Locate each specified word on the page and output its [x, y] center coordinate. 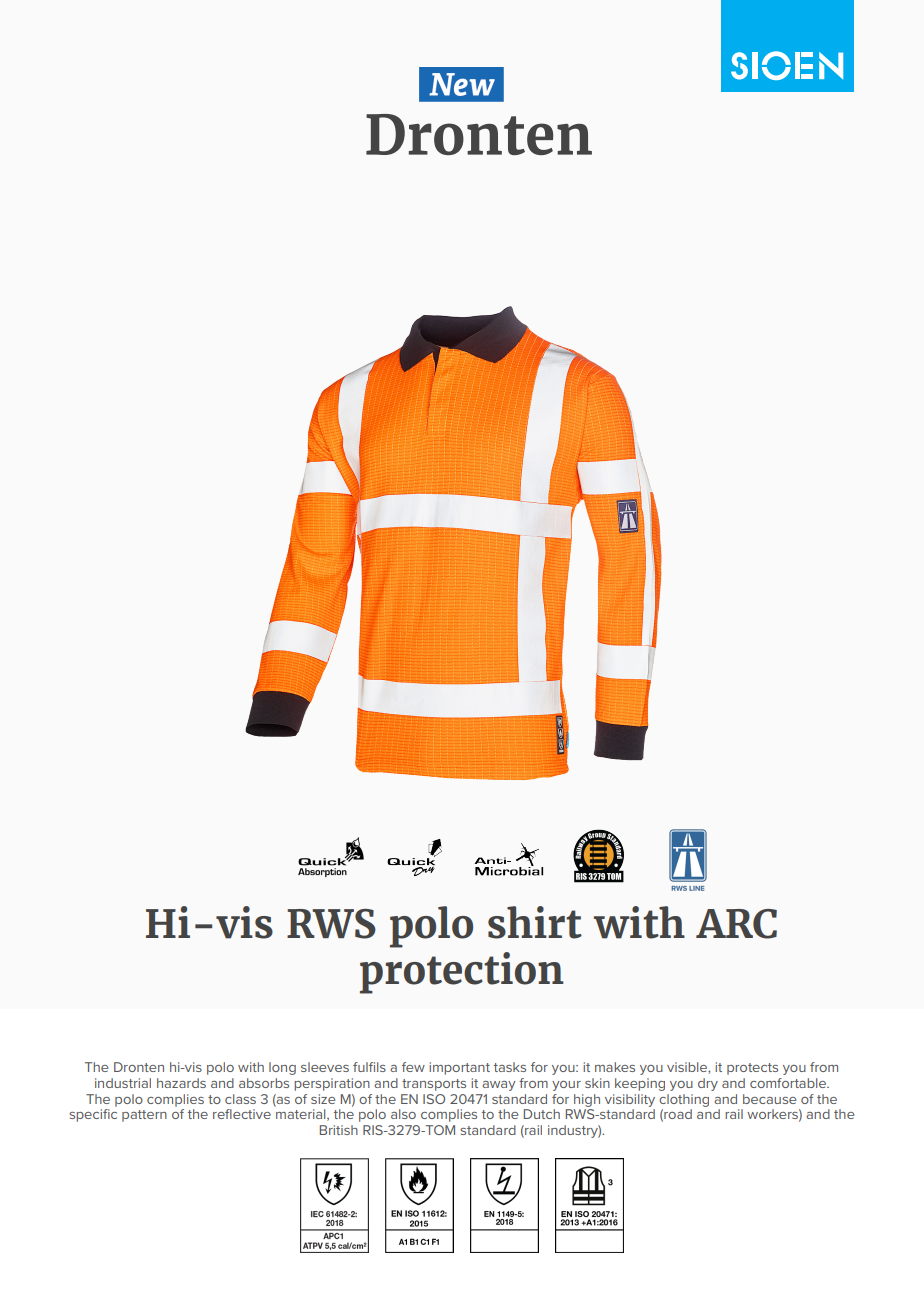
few [413, 1067]
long [282, 1068]
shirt [535, 922]
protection [462, 973]
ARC [736, 924]
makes [615, 1067]
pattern [144, 1116]
